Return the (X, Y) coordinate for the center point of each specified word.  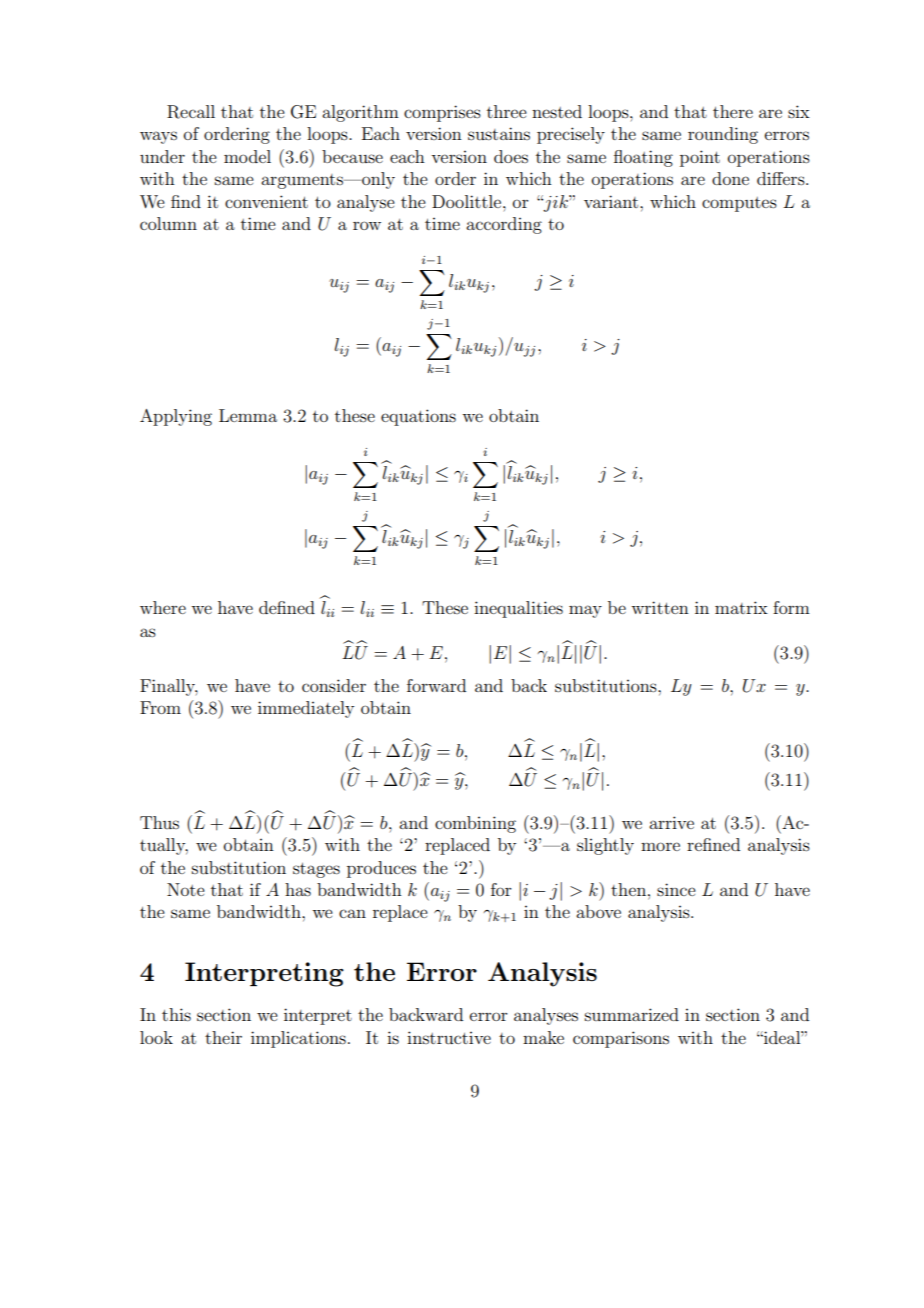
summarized (632, 1014)
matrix (741, 607)
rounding (723, 135)
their (223, 1037)
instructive (449, 1037)
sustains (499, 133)
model (247, 156)
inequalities (518, 609)
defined (287, 607)
